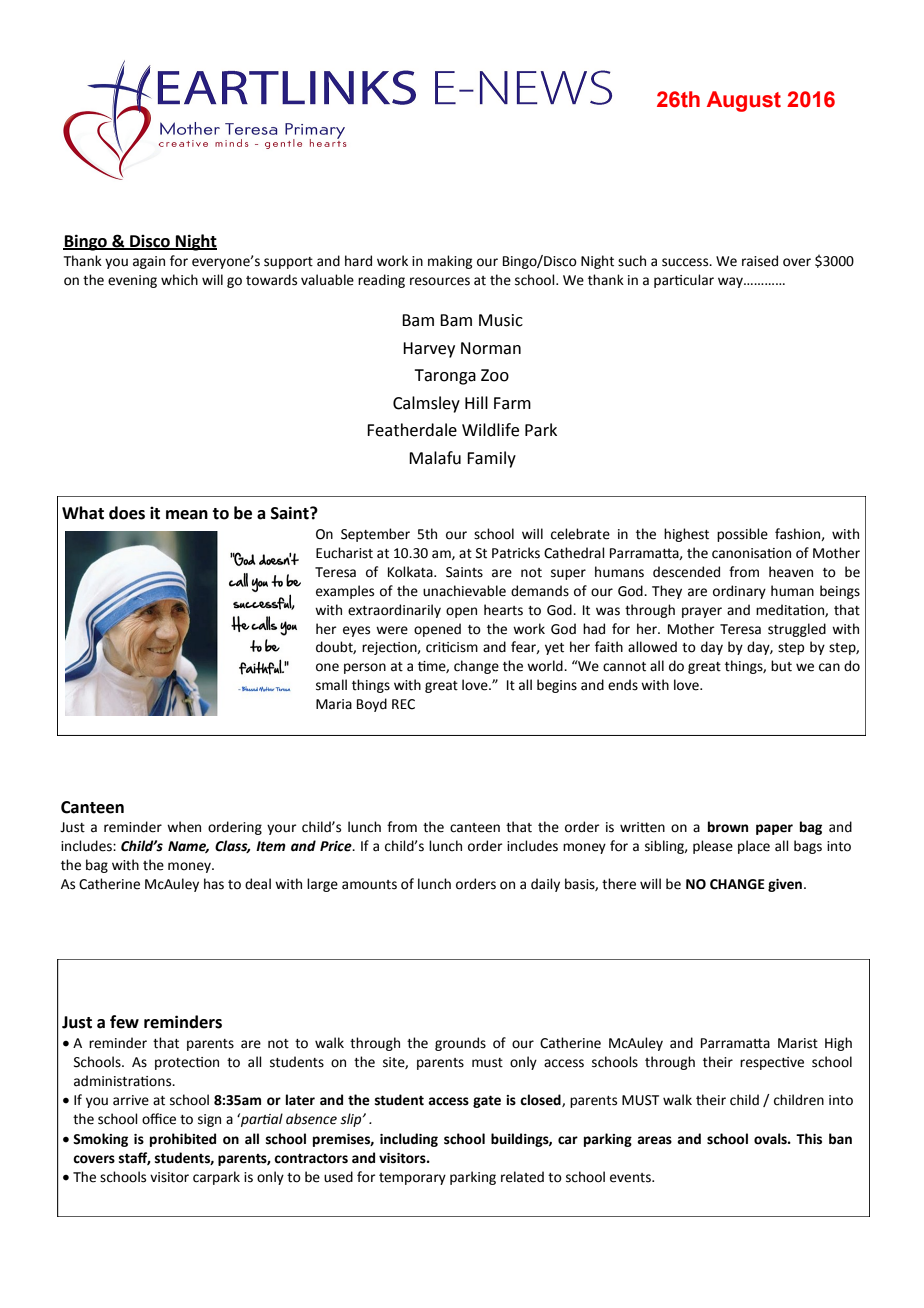  Describe the element at coordinates (731, 282) in the image. I see `way` at that location.
